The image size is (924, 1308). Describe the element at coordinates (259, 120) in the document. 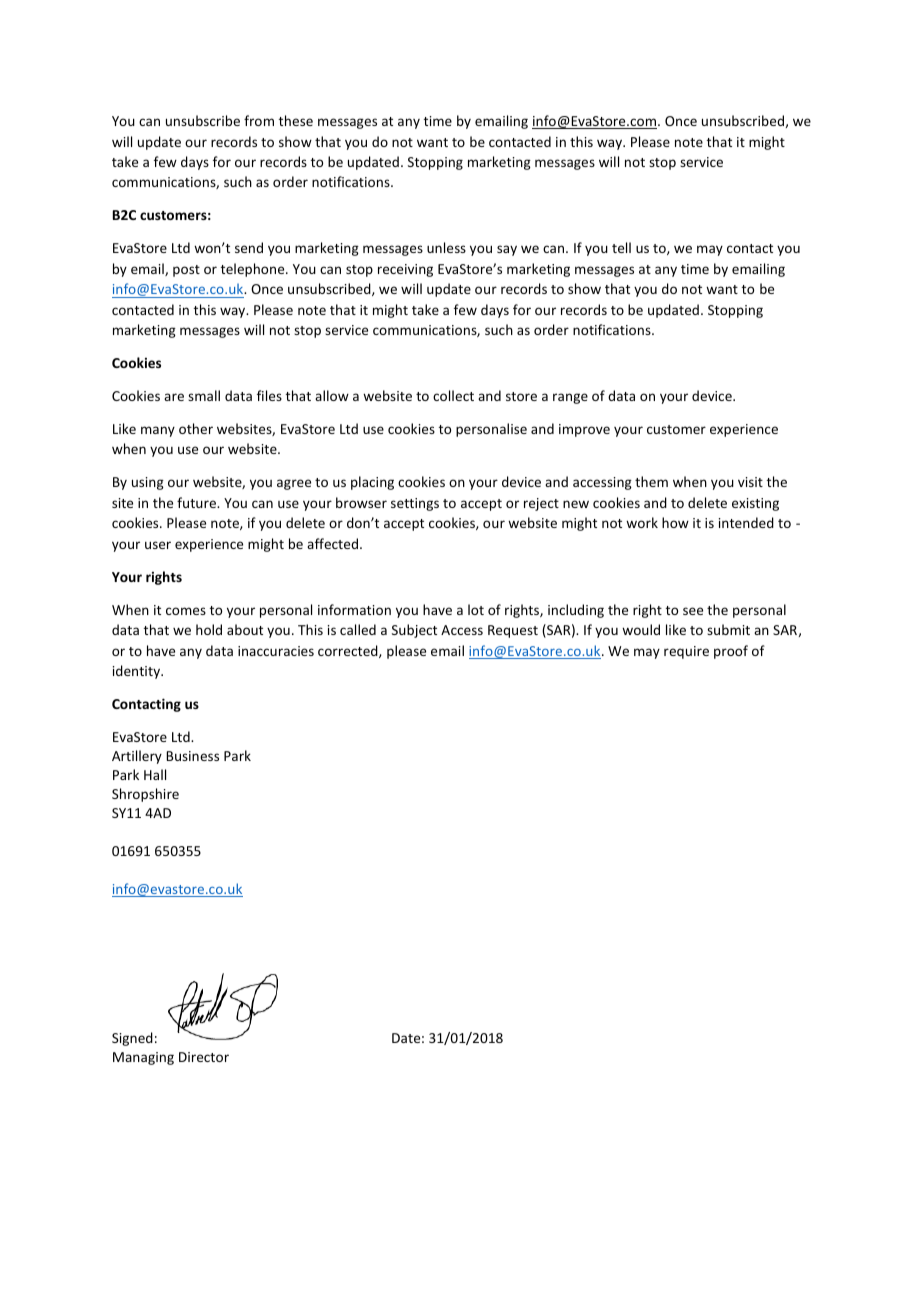

I see `from` at that location.
